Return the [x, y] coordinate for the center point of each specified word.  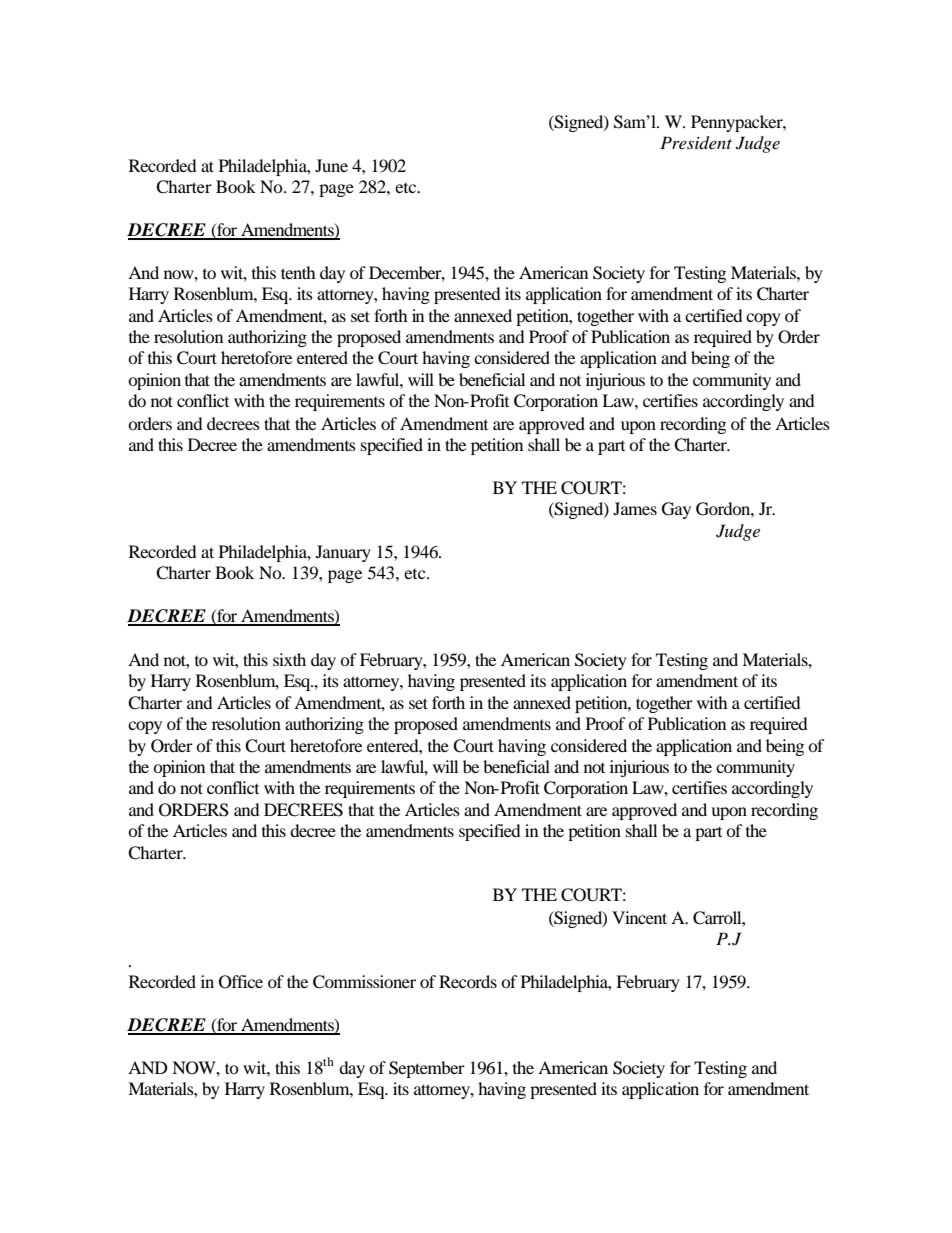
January [343, 553]
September [427, 1069]
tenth [298, 272]
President [696, 143]
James [635, 508]
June [331, 165]
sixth [289, 659]
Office [241, 982]
